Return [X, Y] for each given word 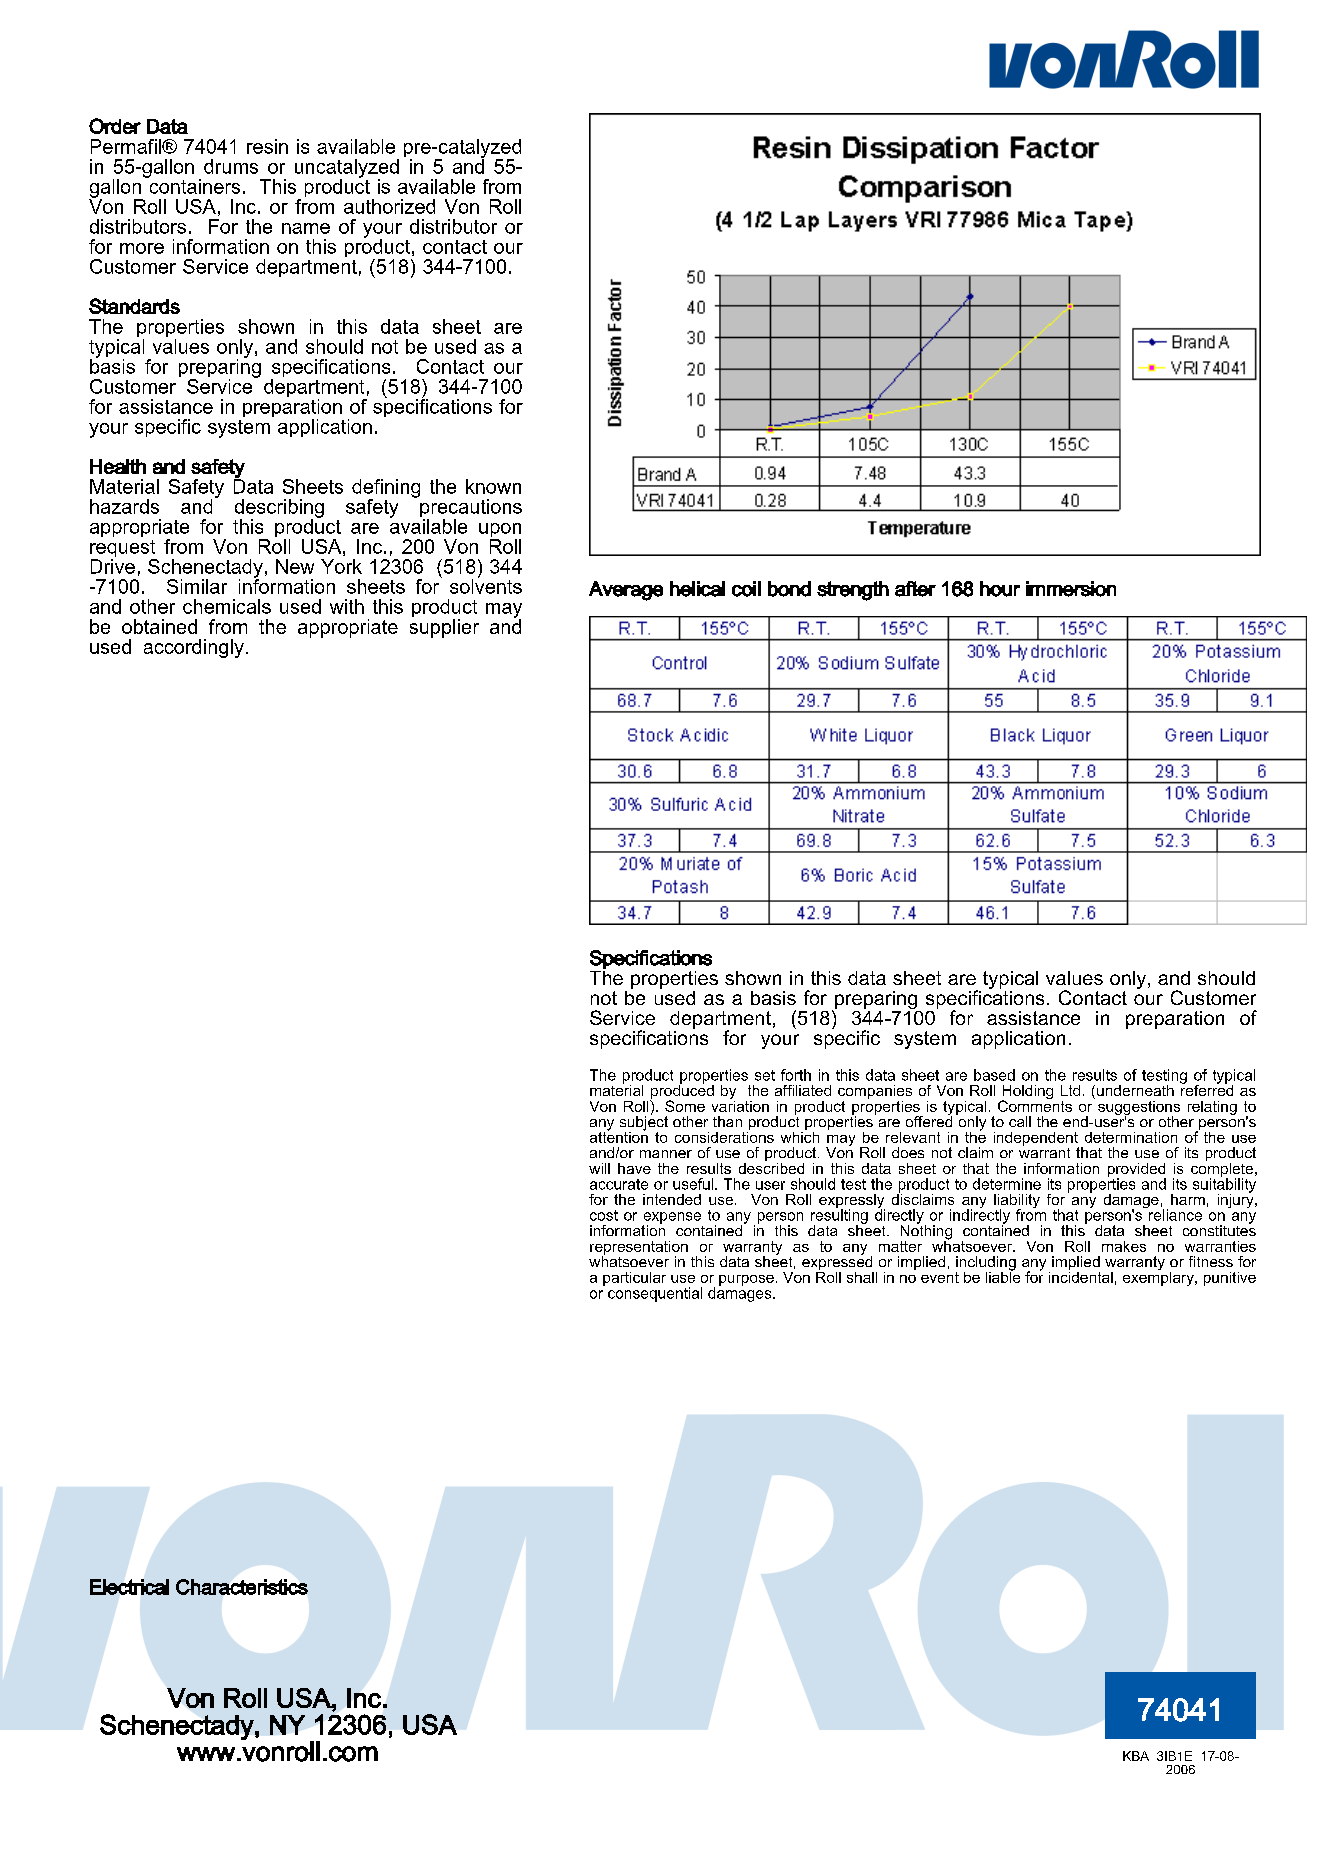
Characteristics [242, 1587]
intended [672, 1199]
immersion [1071, 589]
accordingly [194, 648]
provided [1137, 1171]
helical [697, 589]
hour [1000, 589]
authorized [389, 206]
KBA [1136, 1756]
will [599, 1168]
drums [231, 166]
